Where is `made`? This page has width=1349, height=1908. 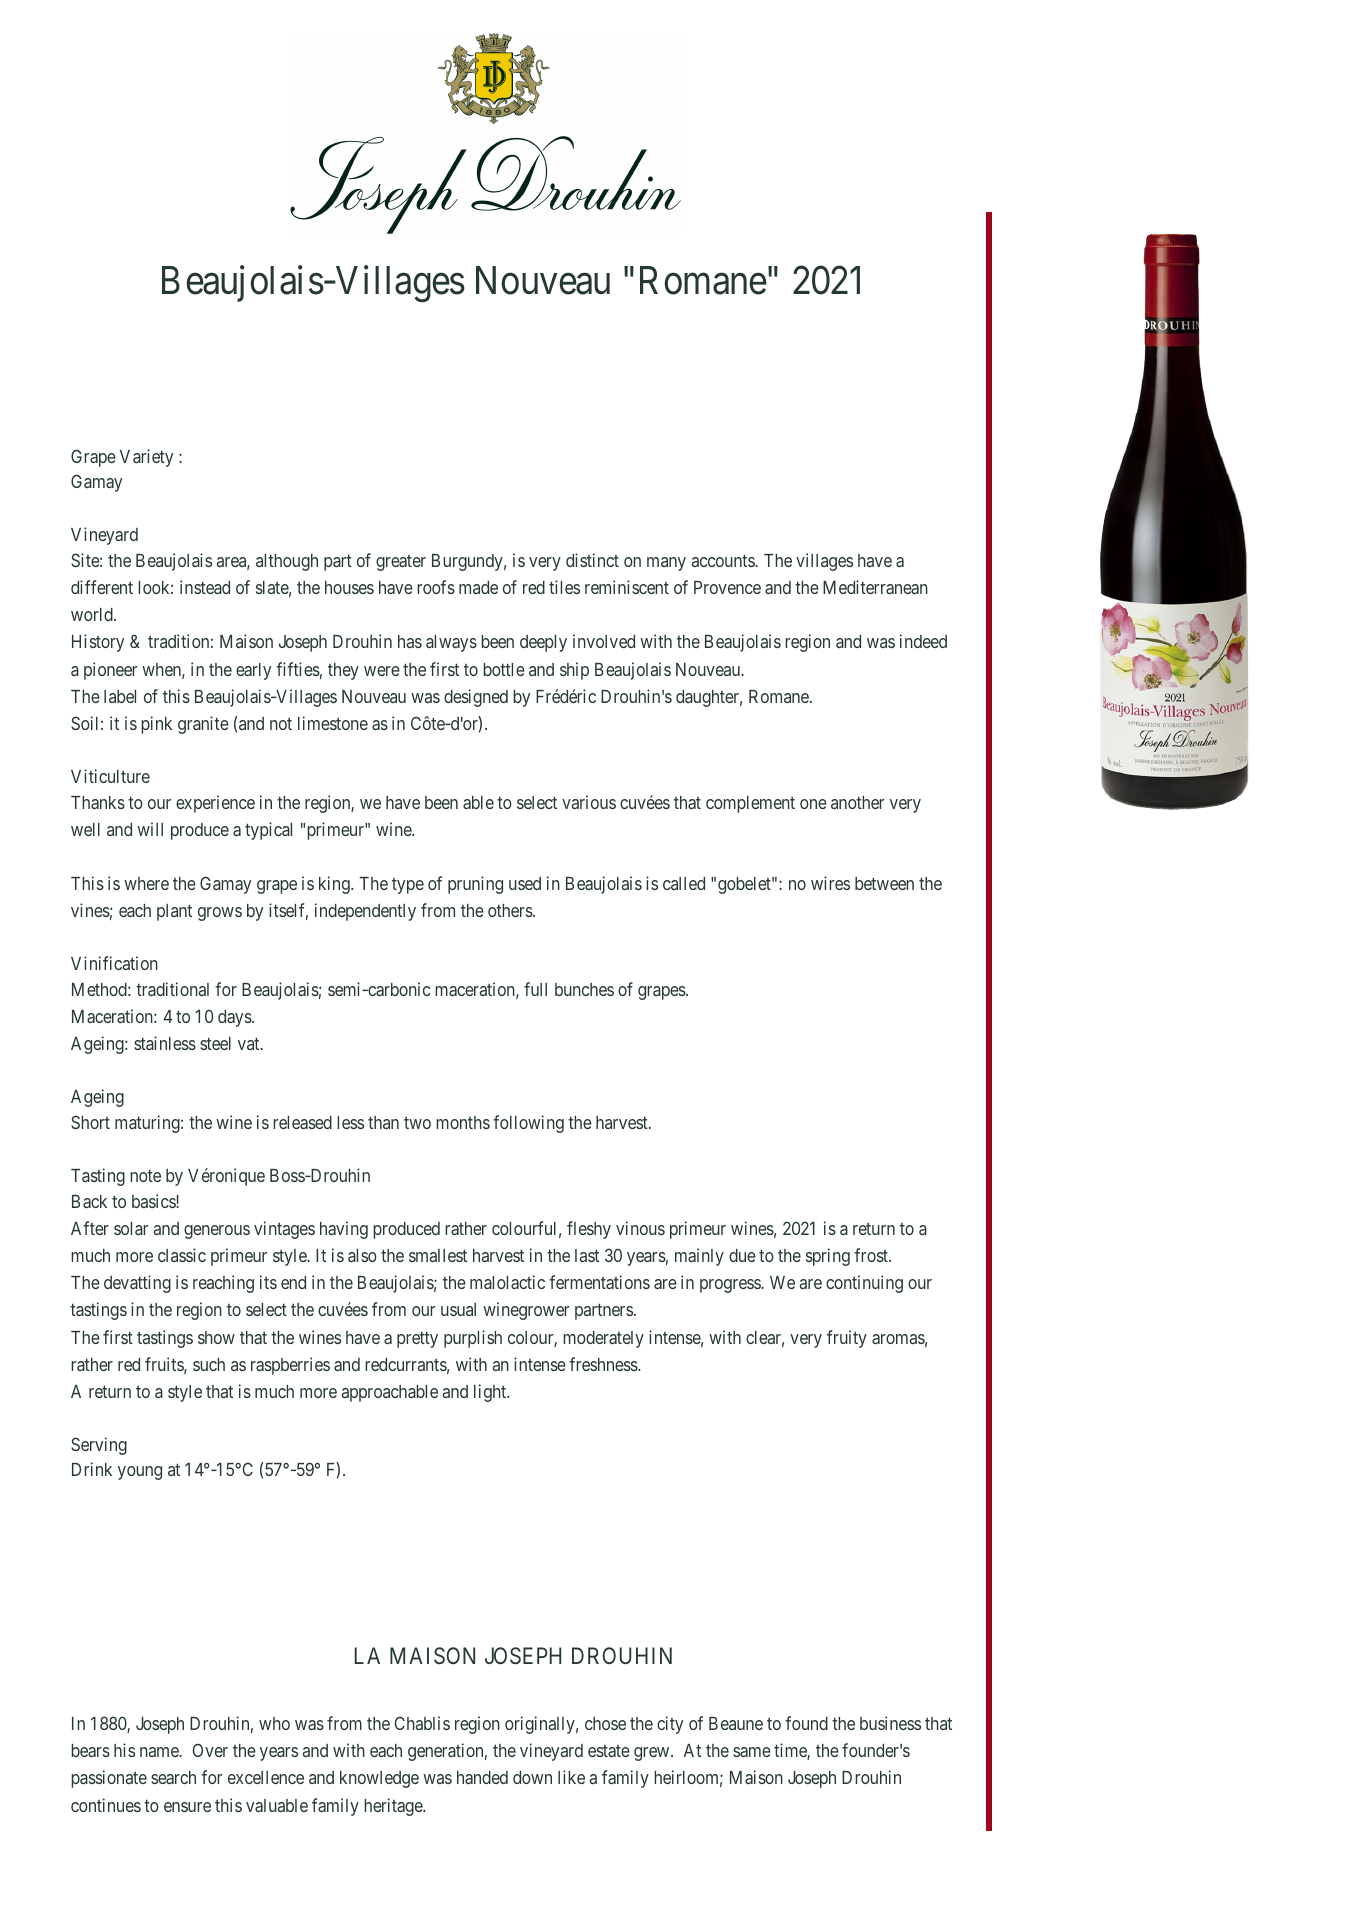
made is located at coordinates (478, 587).
